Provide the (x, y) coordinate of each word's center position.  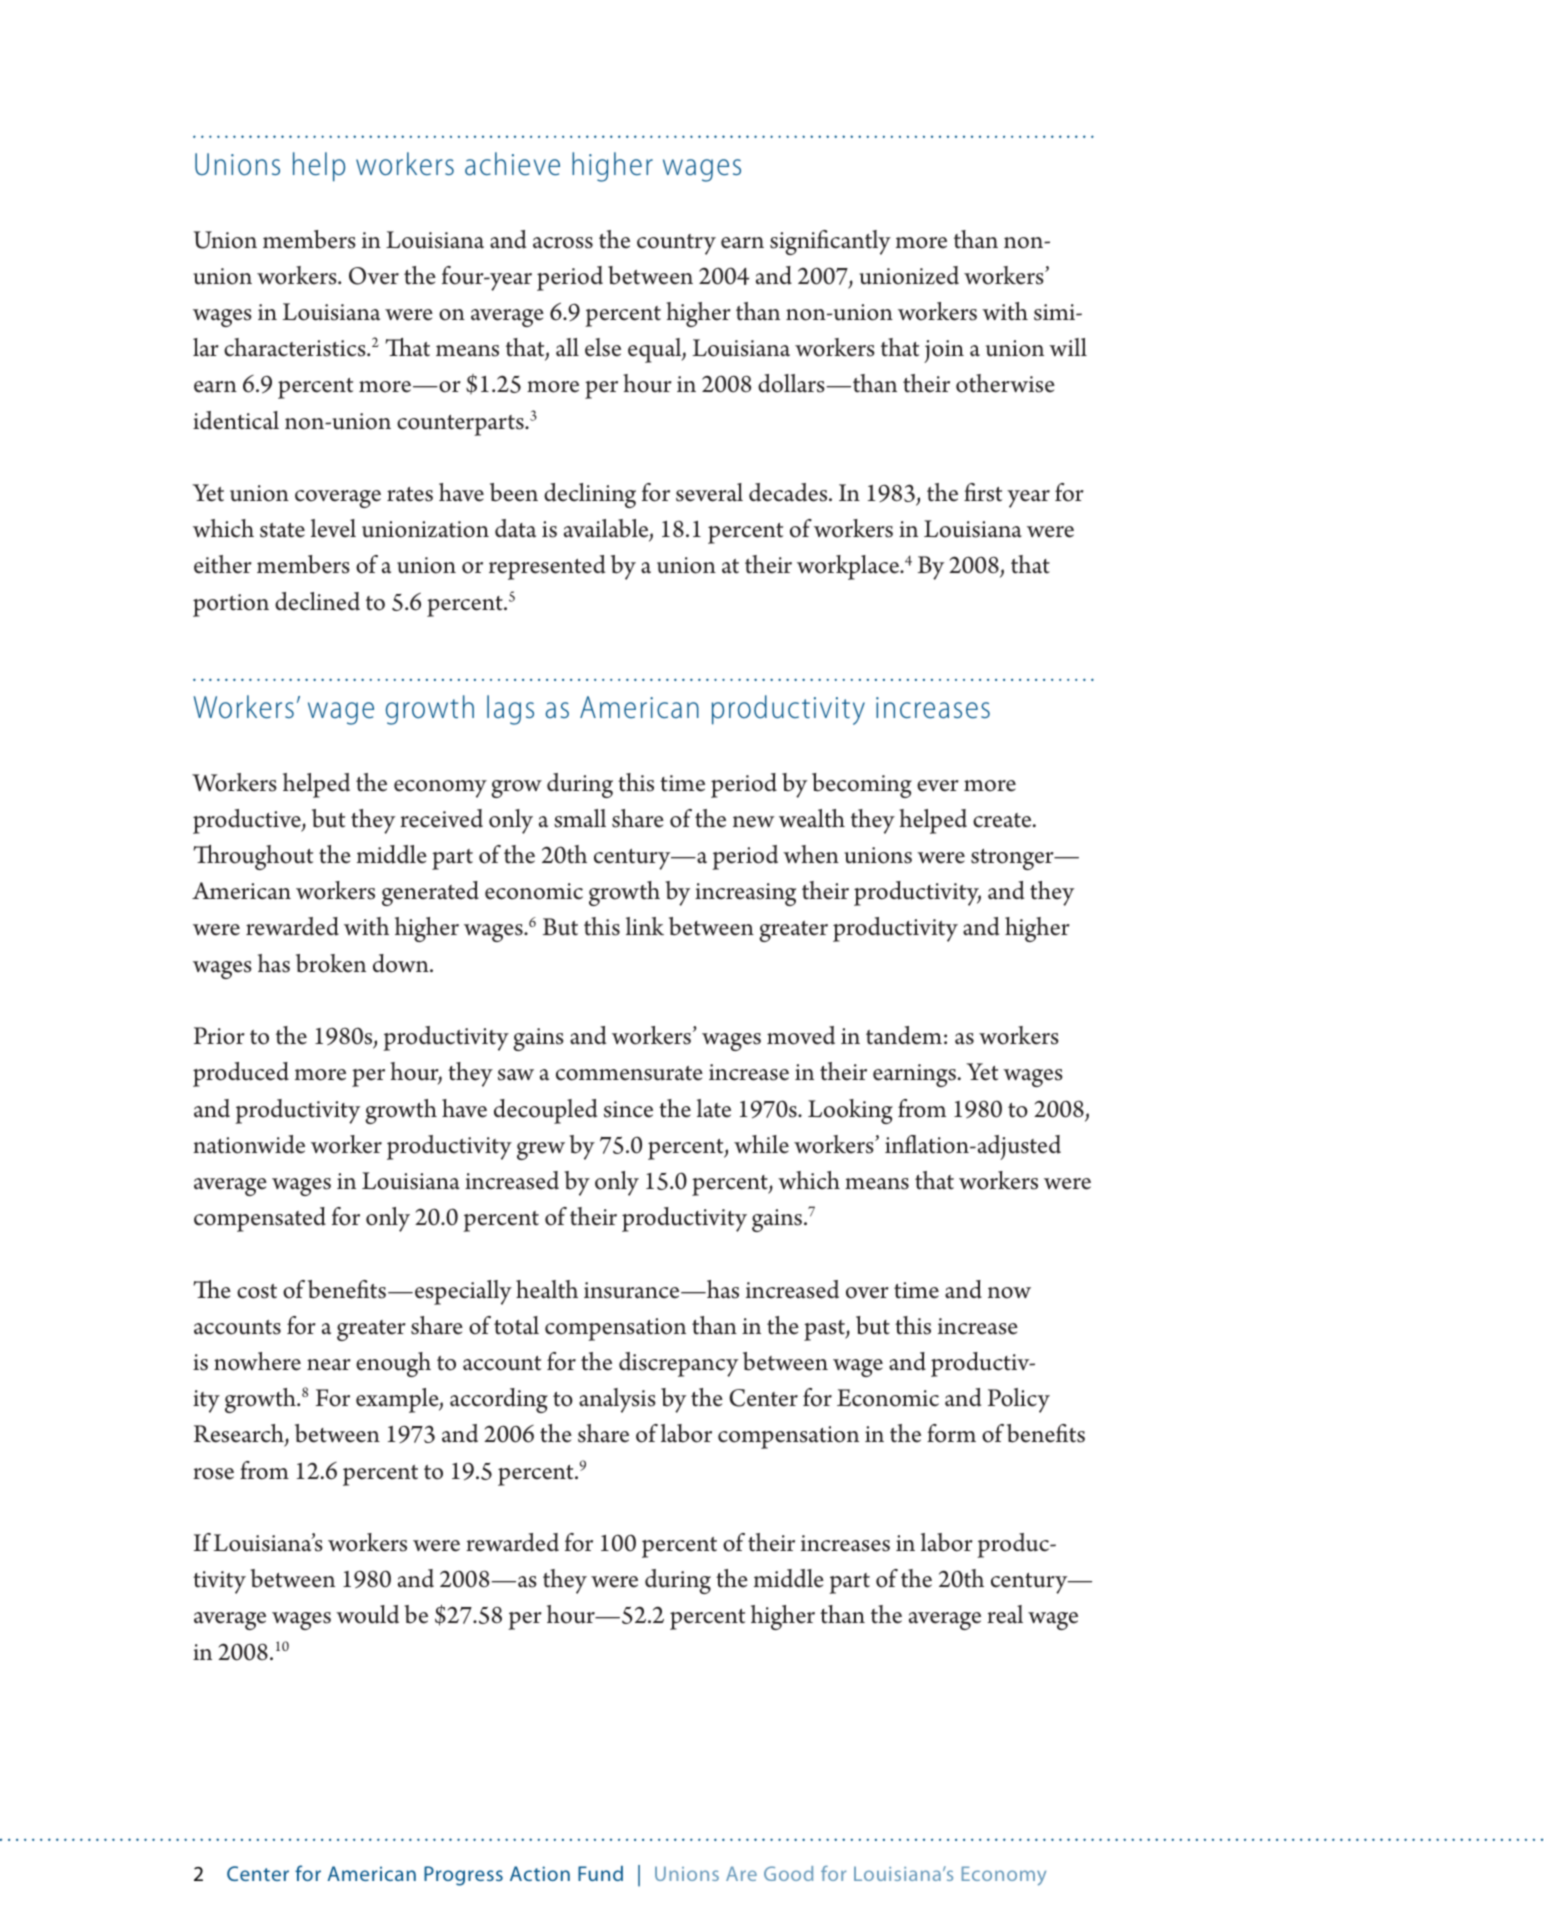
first (983, 492)
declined (317, 601)
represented (547, 567)
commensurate (629, 1073)
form (951, 1433)
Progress (463, 1876)
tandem (904, 1035)
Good (788, 1873)
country (676, 244)
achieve (512, 164)
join (944, 351)
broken (331, 963)
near (329, 1365)
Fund (600, 1873)
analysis (617, 1400)
